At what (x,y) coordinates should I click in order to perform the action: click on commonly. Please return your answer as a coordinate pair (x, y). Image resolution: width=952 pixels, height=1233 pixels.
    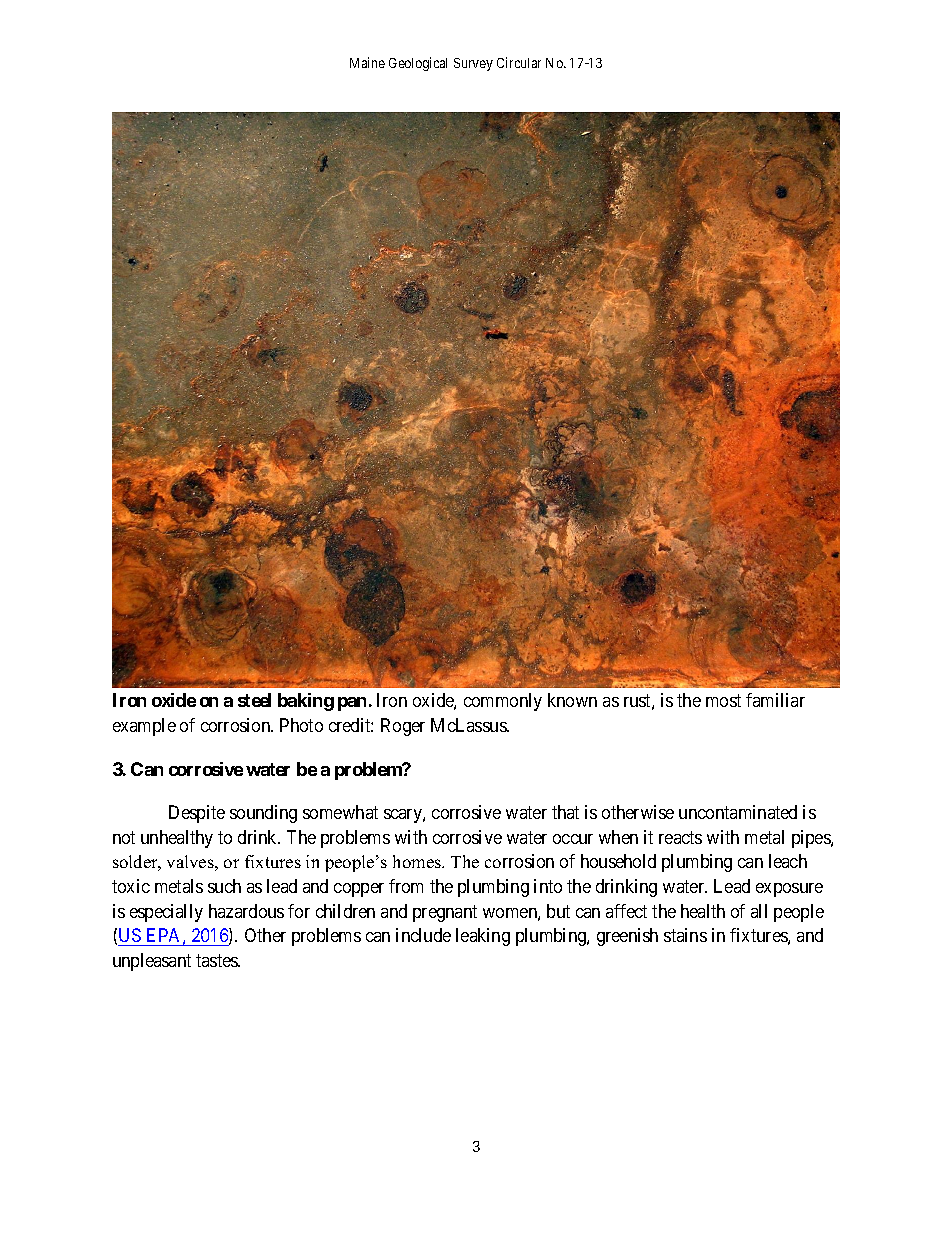
    Looking at the image, I should click on (503, 702).
